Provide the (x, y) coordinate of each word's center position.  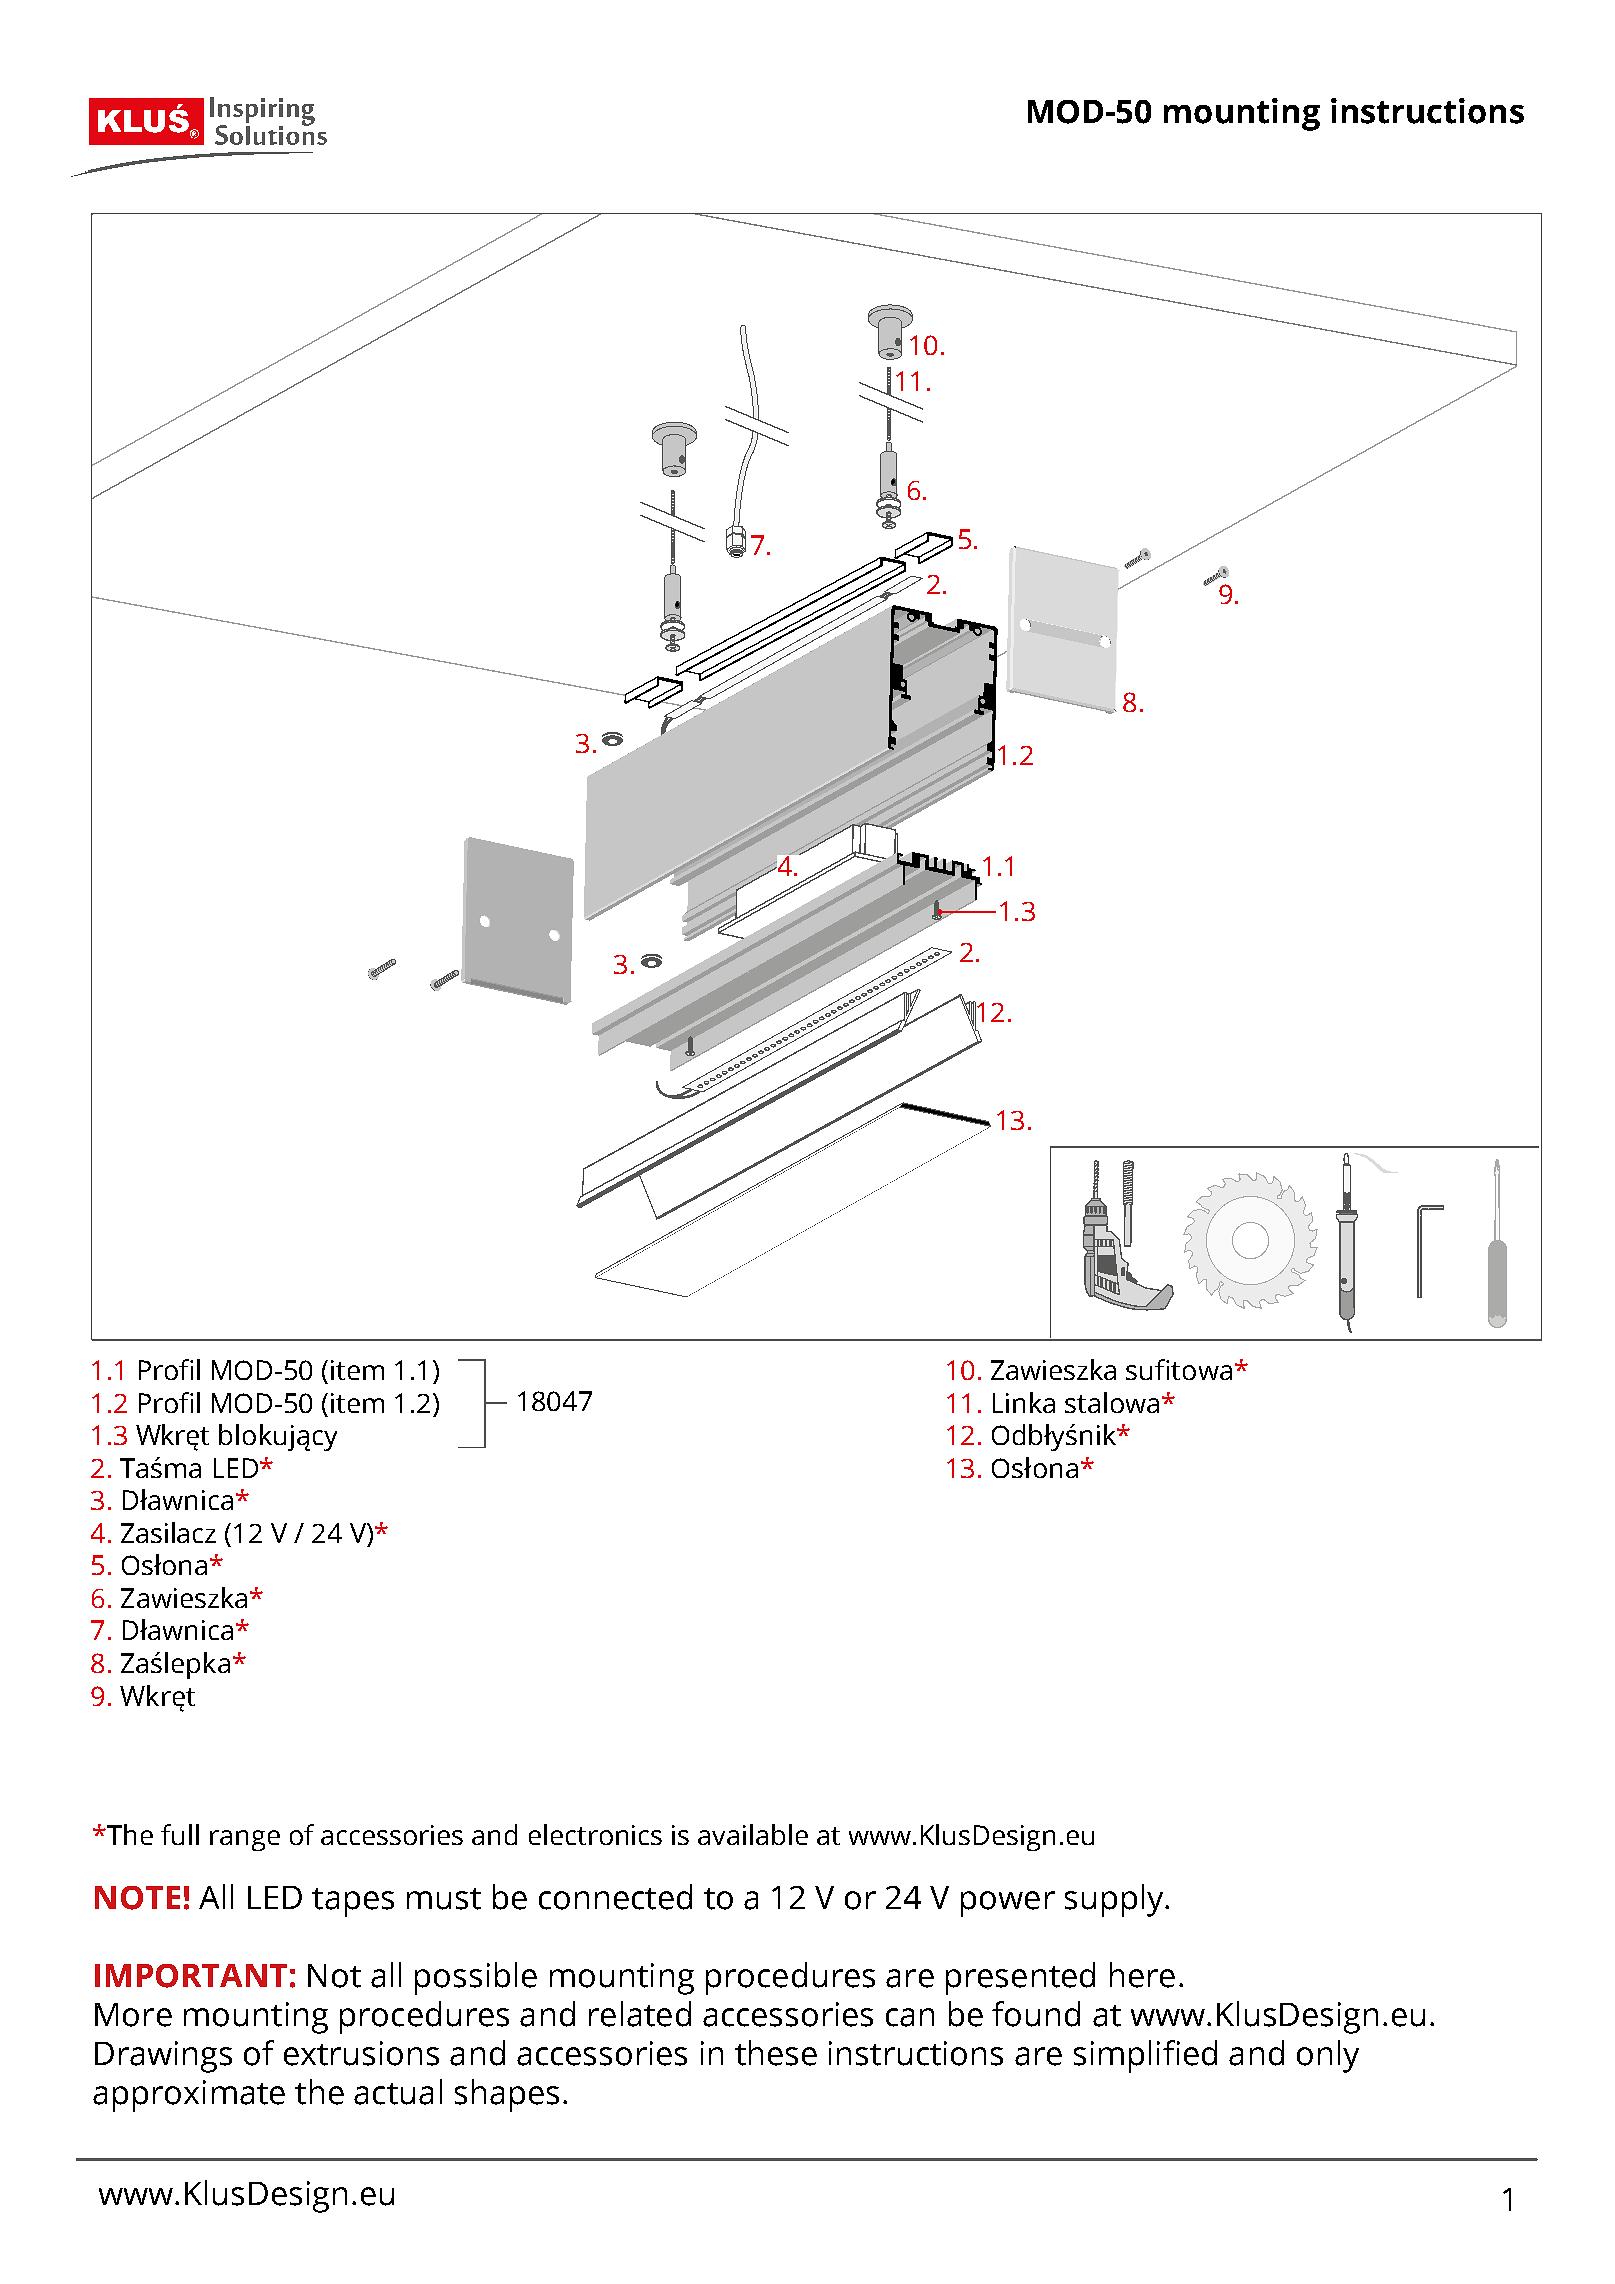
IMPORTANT (191, 1976)
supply (1115, 1900)
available (753, 1834)
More (133, 2015)
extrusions (361, 2053)
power (1008, 1904)
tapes (353, 1902)
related (640, 2014)
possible (476, 1978)
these (776, 2053)
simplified (1145, 2056)
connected (615, 1897)
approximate (189, 2096)
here (1142, 1975)
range (245, 1840)
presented (1020, 1978)
